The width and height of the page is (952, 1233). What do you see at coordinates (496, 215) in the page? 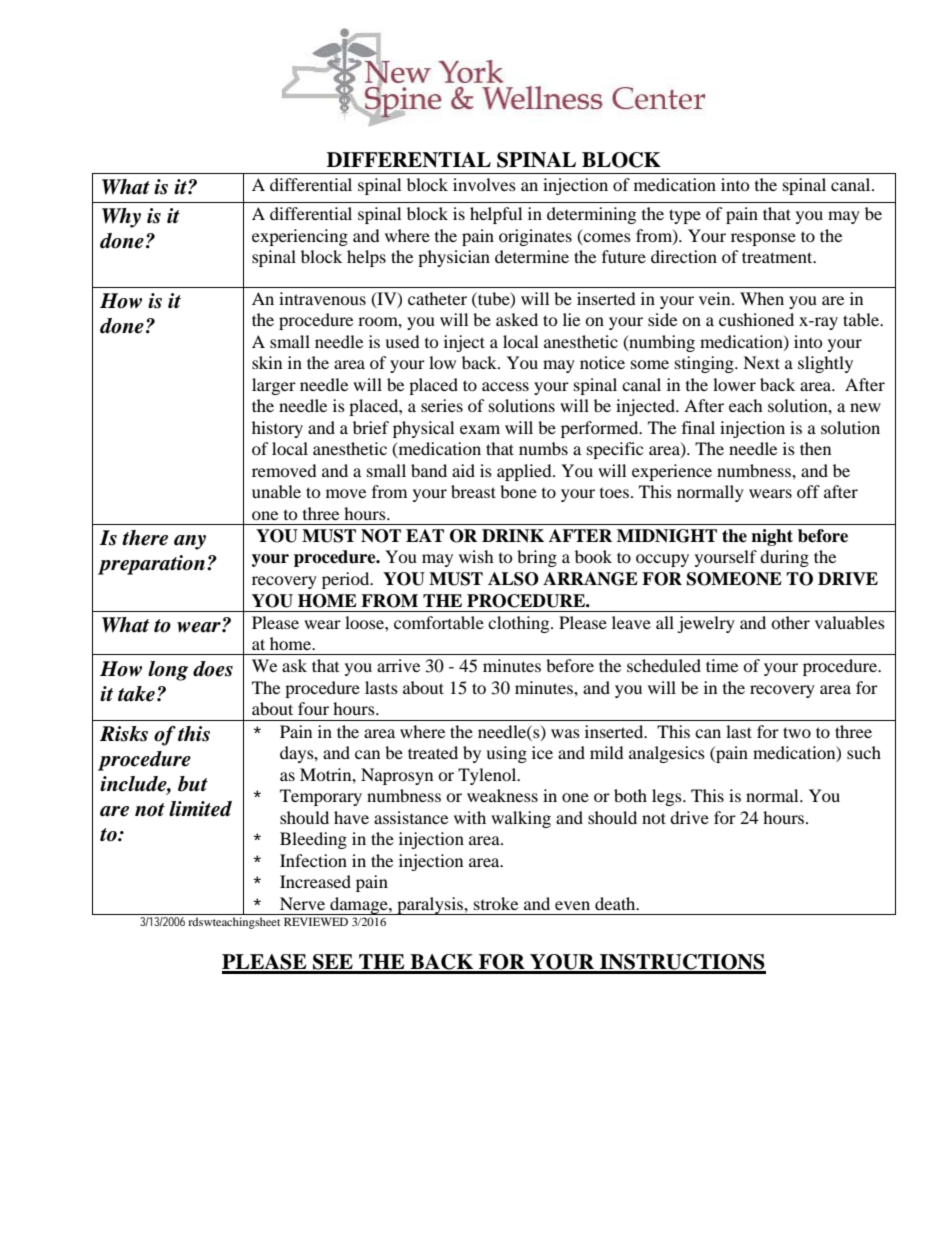
I see `helpful` at bounding box center [496, 215].
